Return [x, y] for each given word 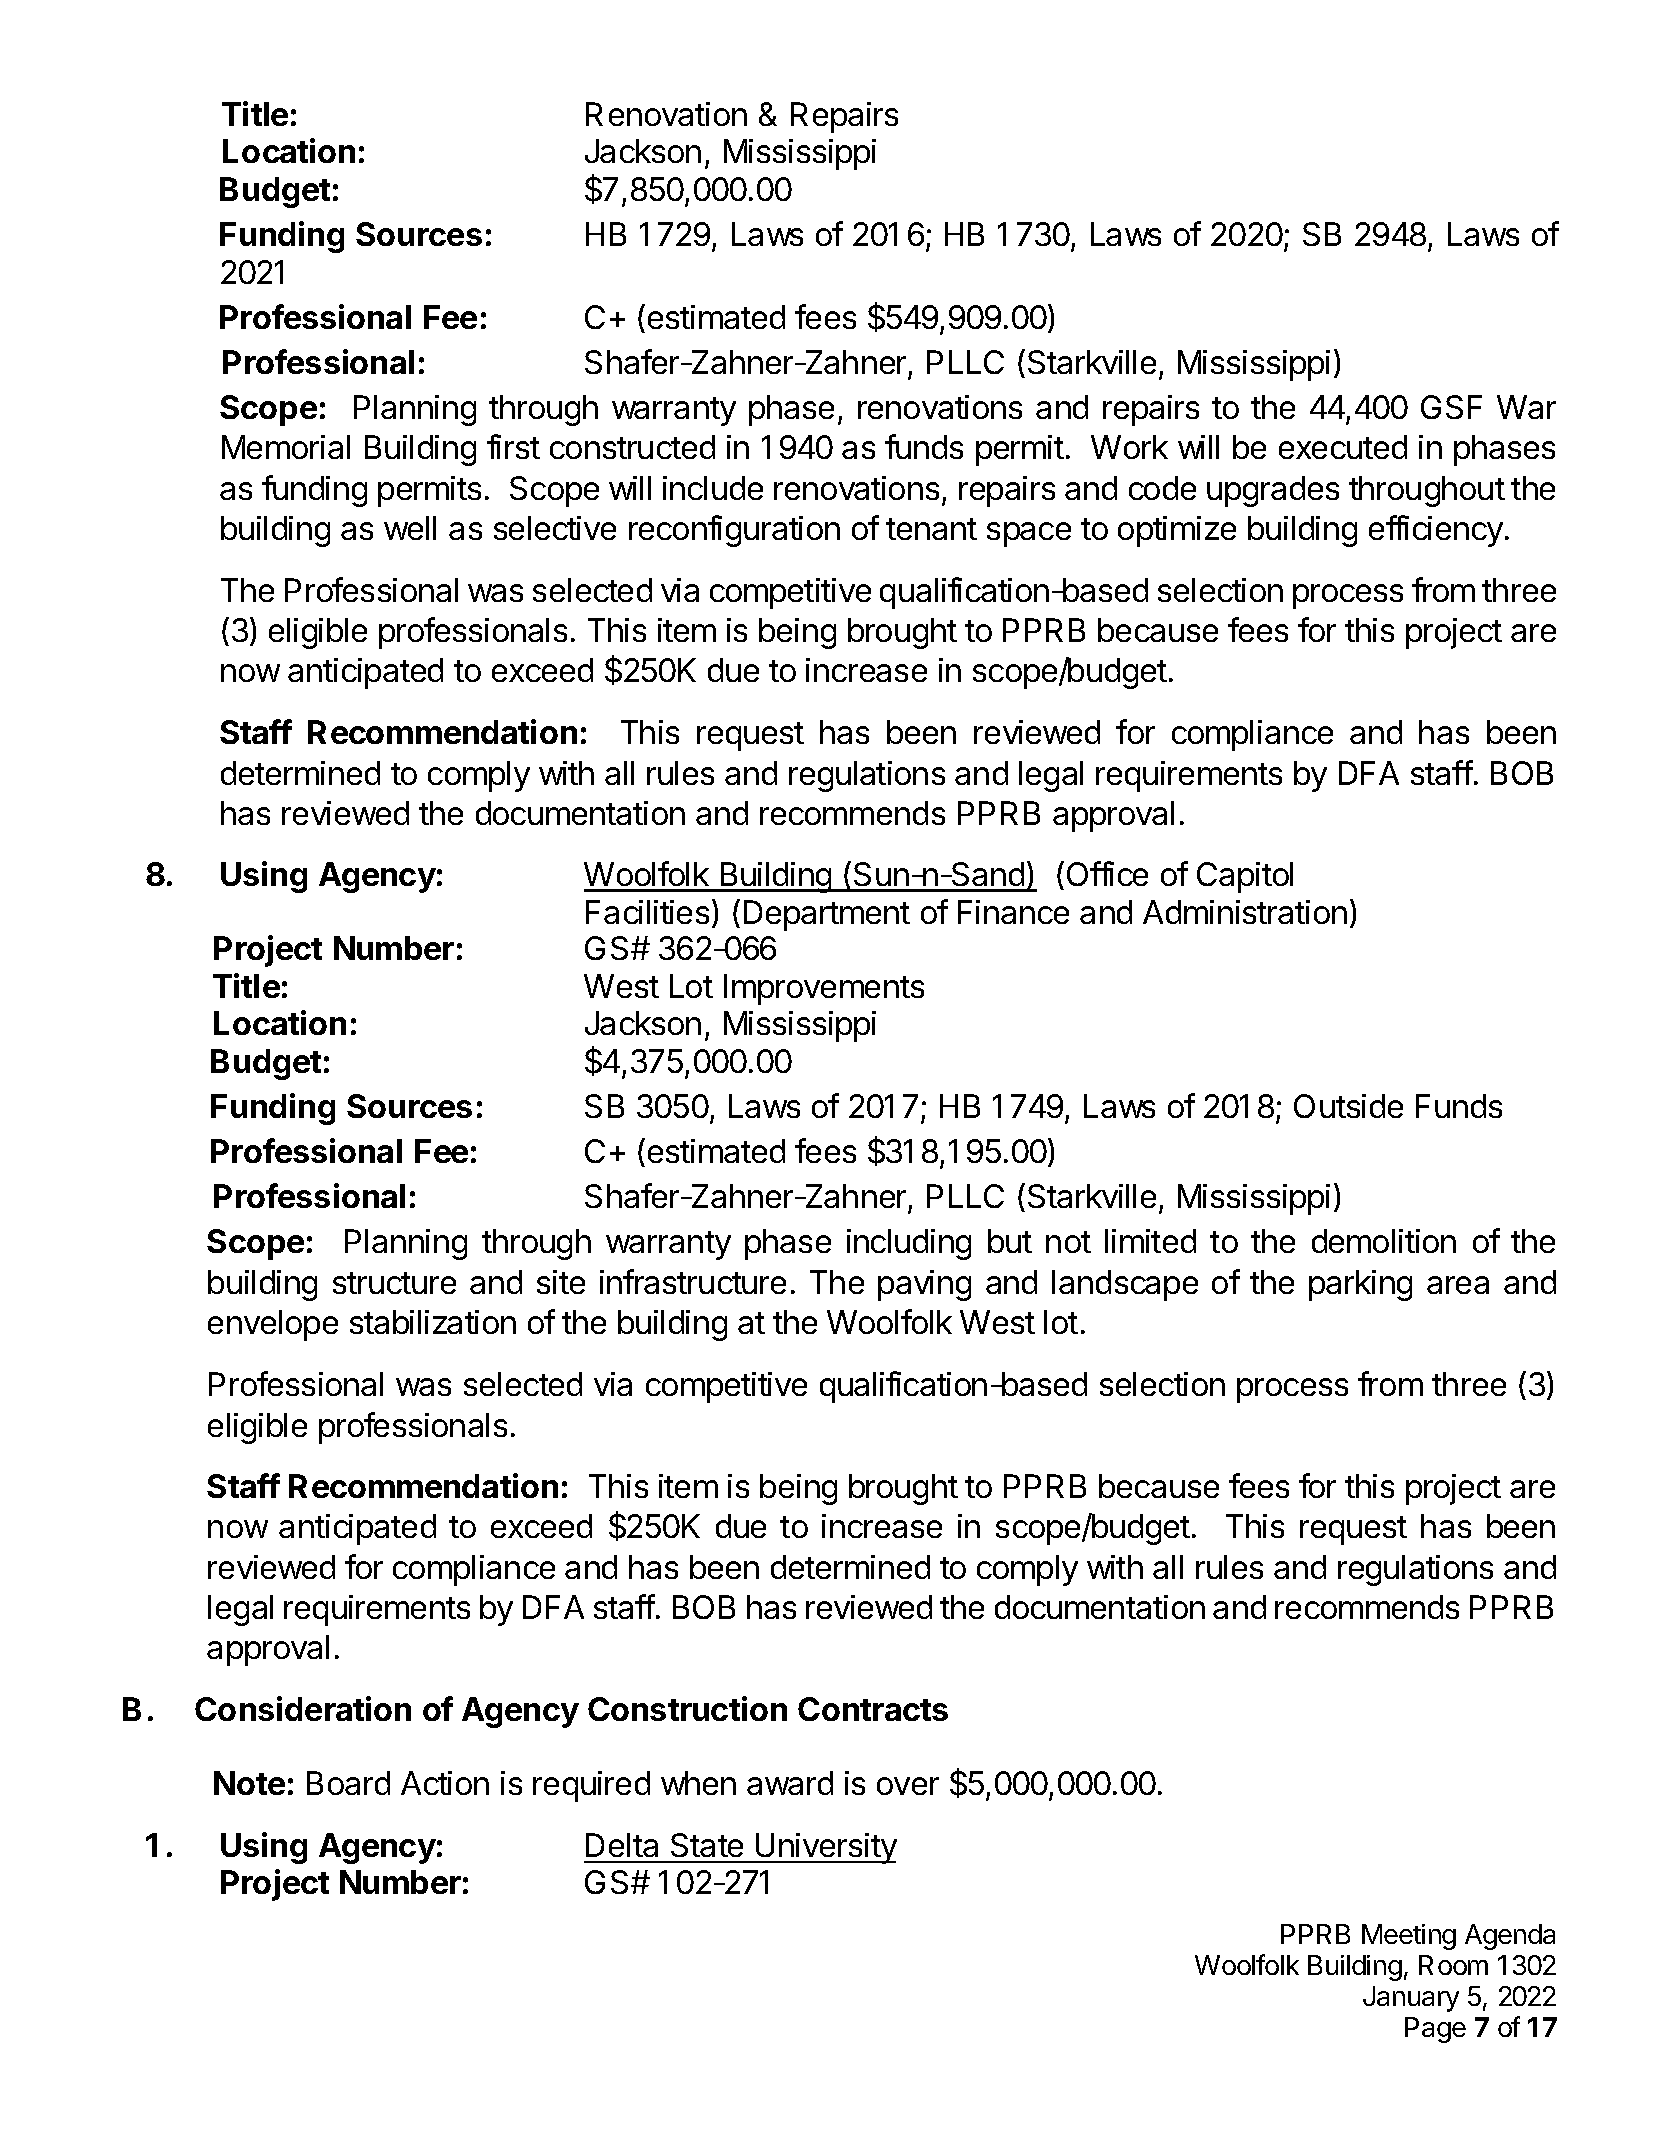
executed [1343, 447]
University [825, 1848]
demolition [1384, 1241]
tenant [931, 529]
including [909, 1244]
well [410, 528]
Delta [622, 1845]
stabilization [433, 1322]
